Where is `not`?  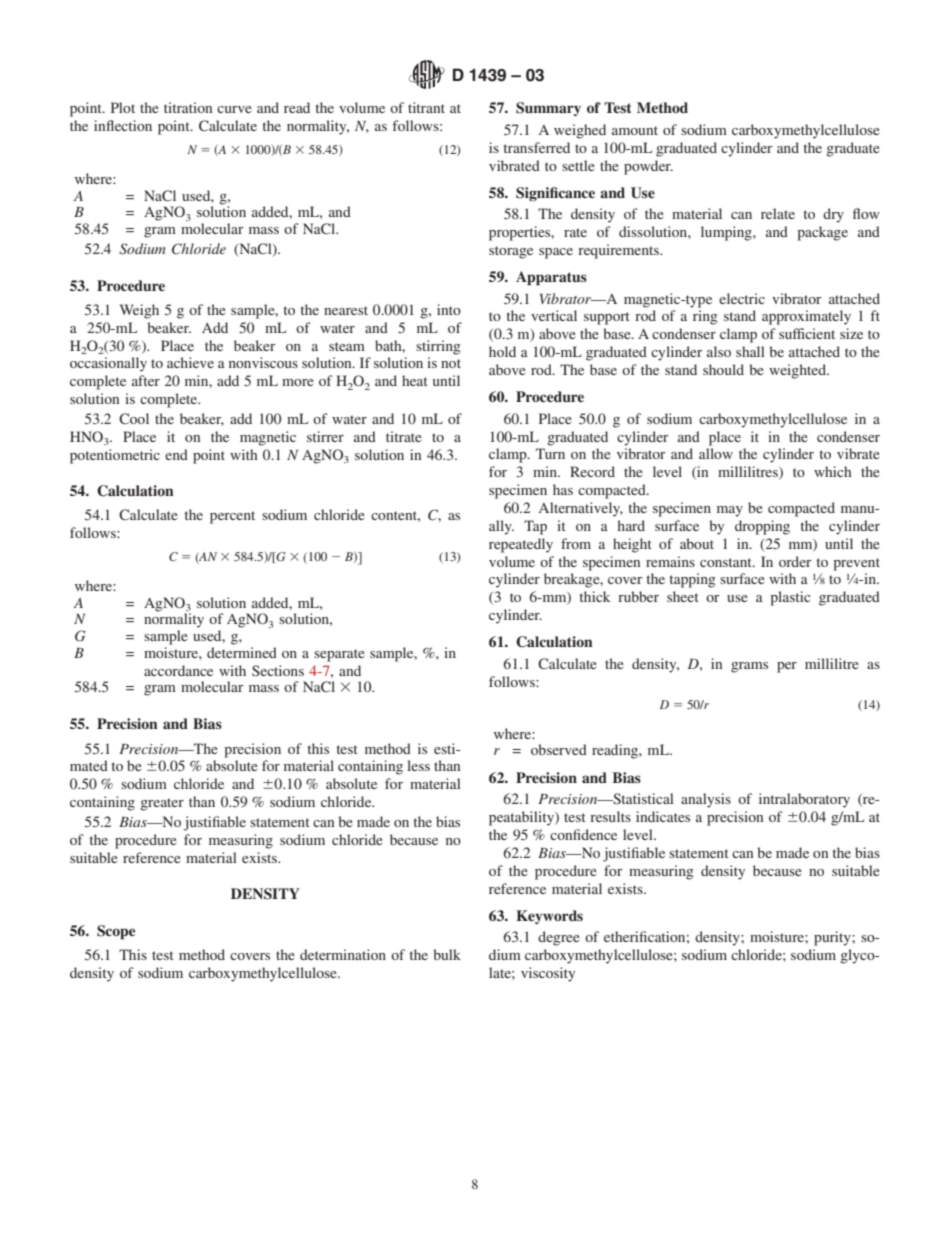 not is located at coordinates (451, 363).
